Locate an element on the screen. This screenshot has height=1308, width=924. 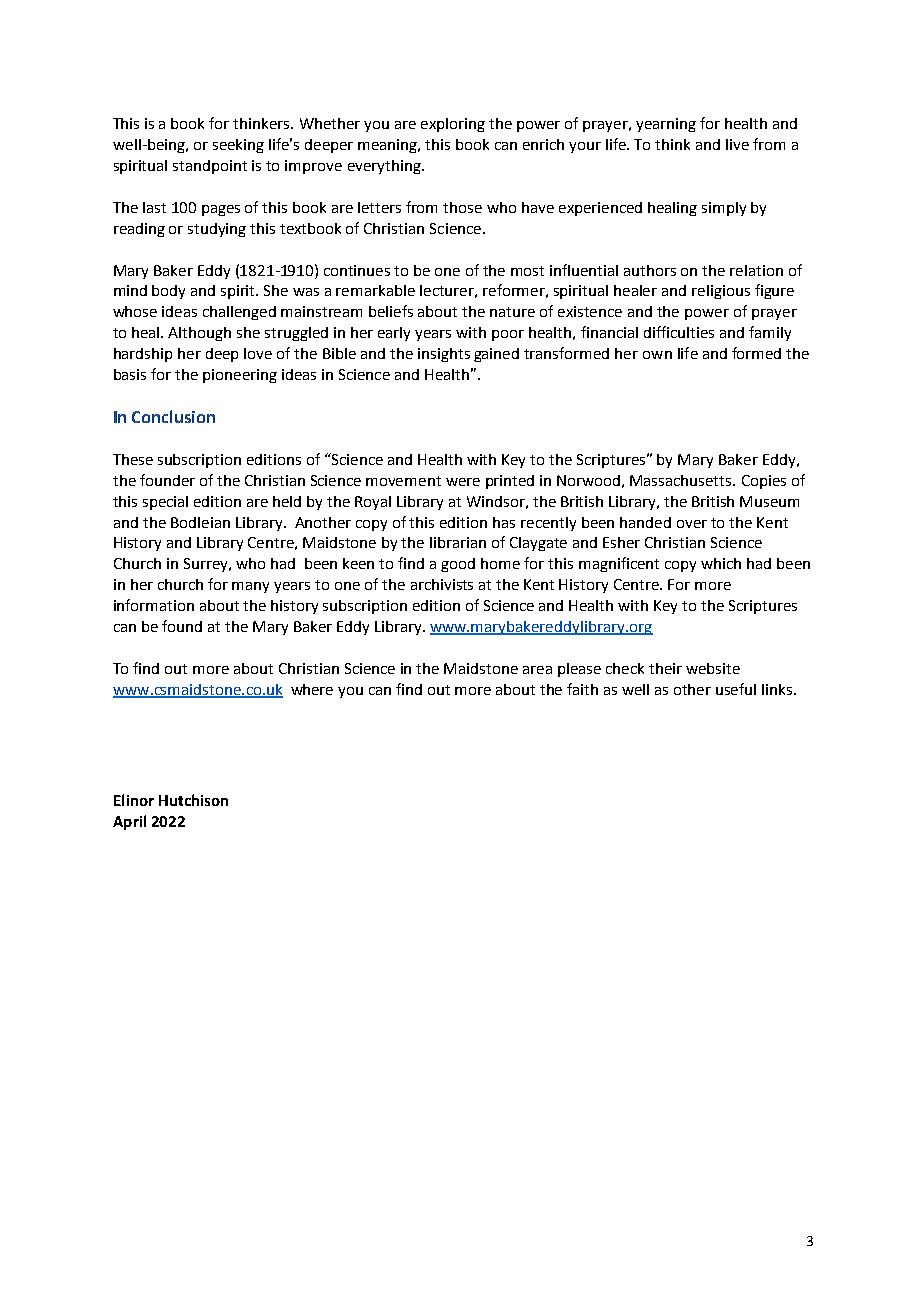
which is located at coordinates (721, 563).
